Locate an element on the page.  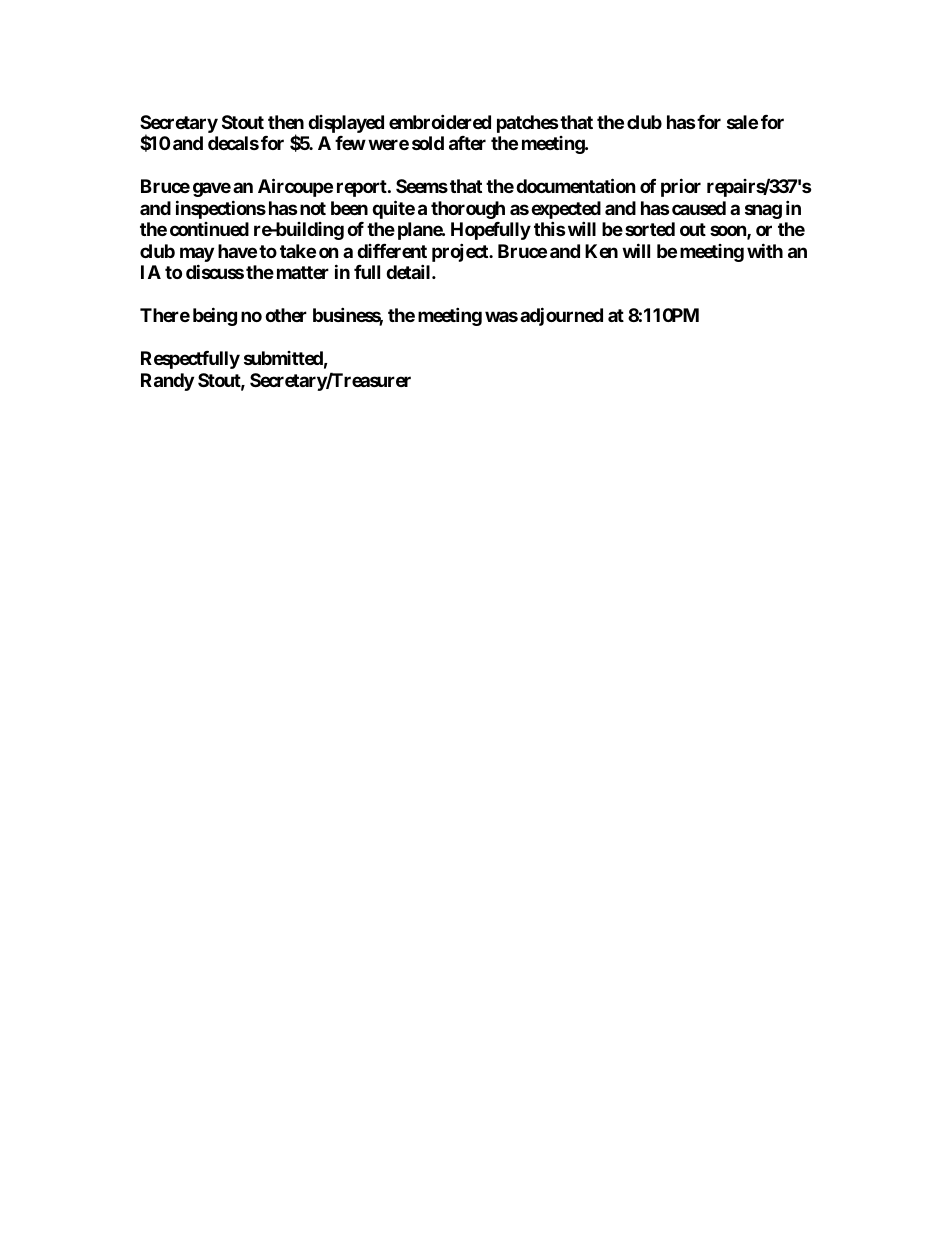
after is located at coordinates (467, 143).
